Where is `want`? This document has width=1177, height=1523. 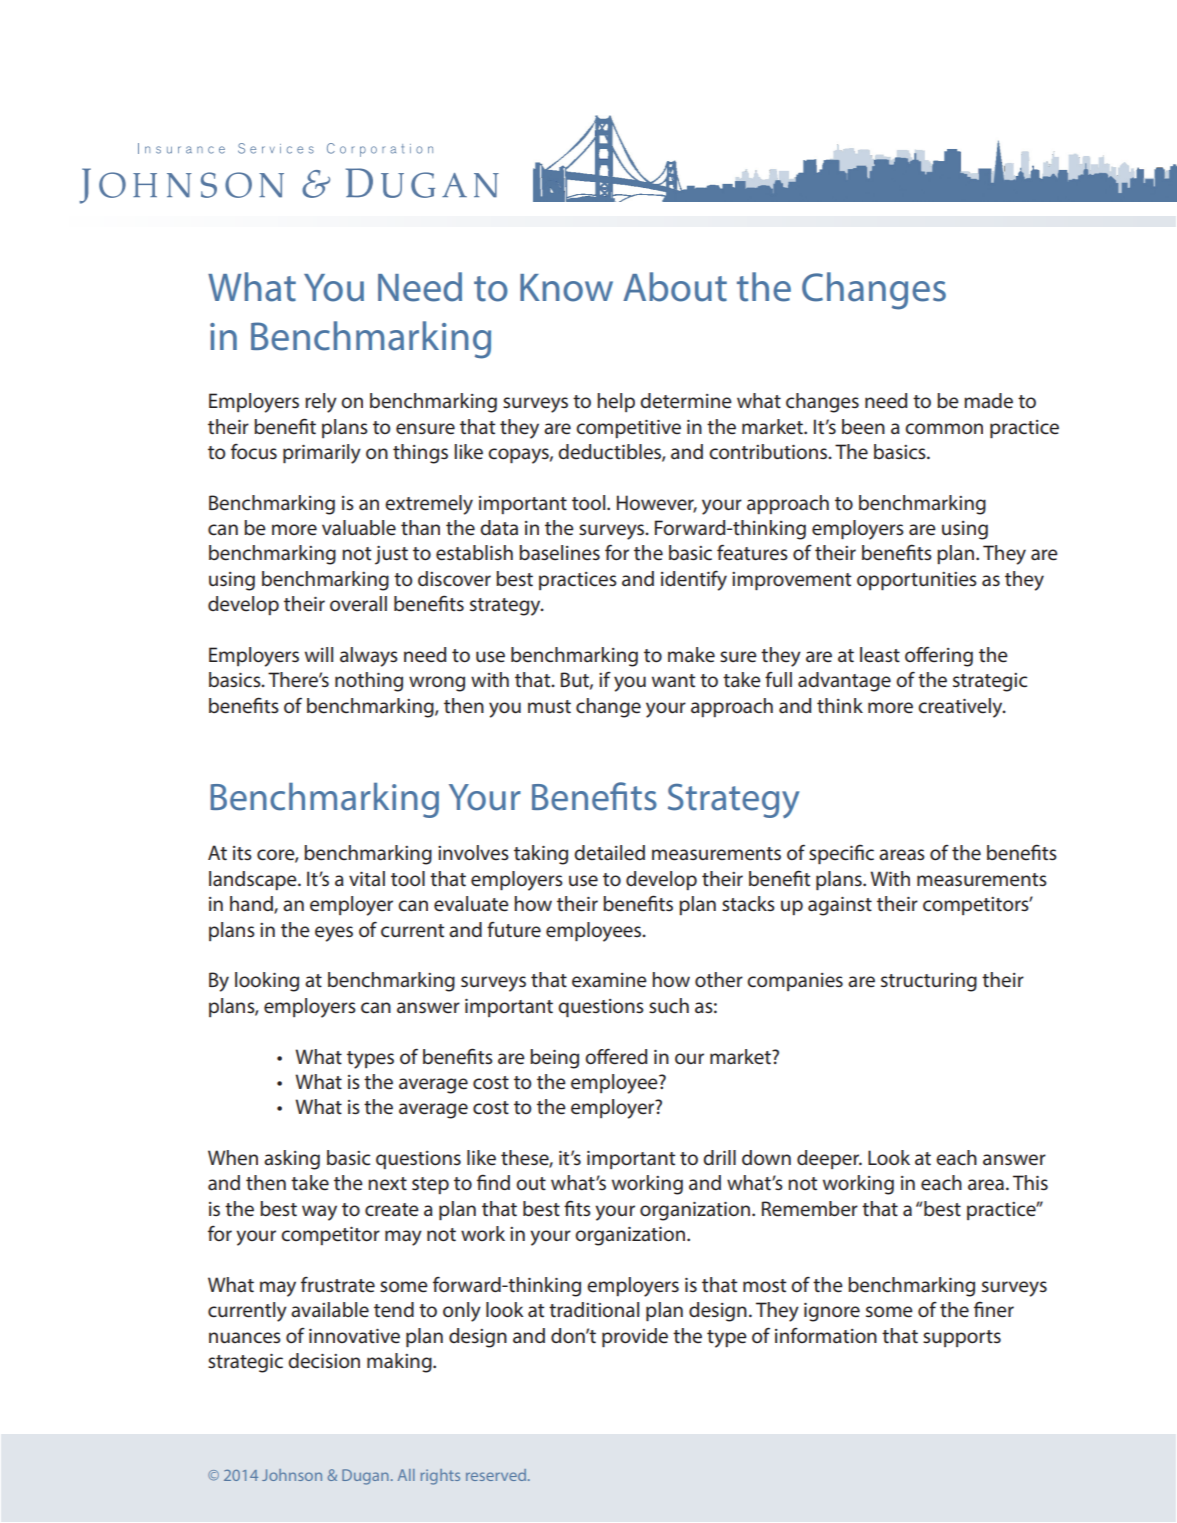 want is located at coordinates (674, 680).
